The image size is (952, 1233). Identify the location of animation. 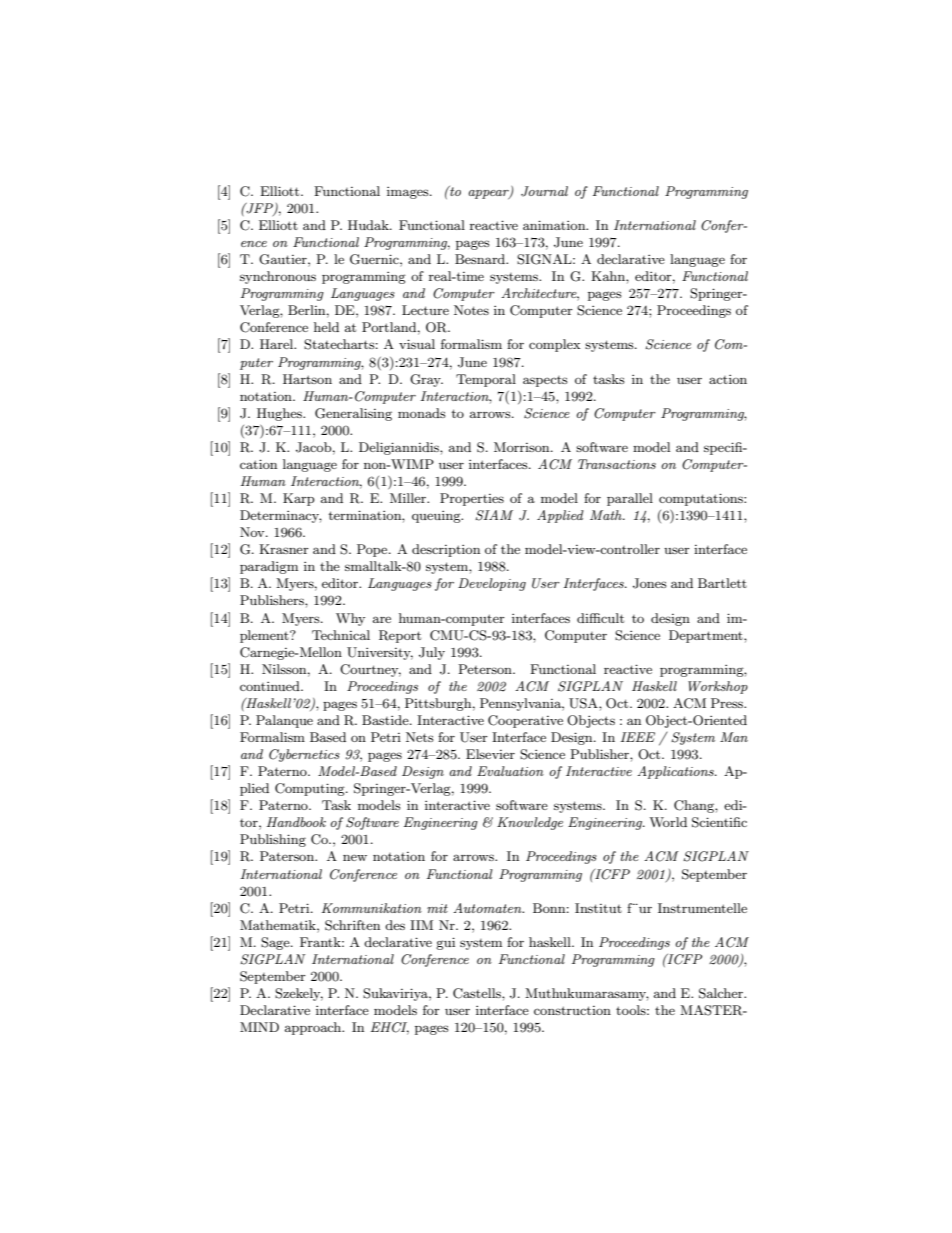
(555, 225).
